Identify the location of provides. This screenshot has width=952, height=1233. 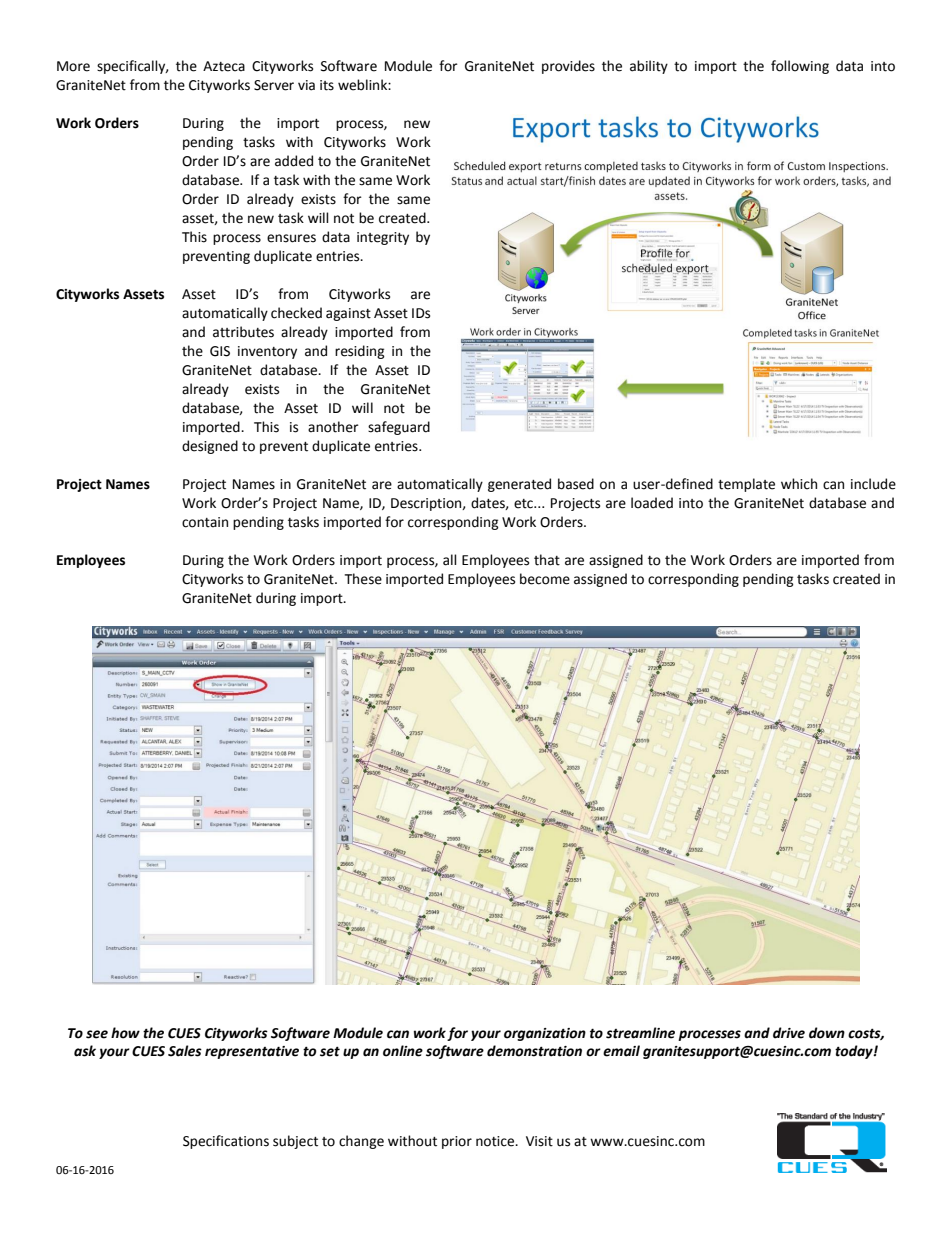
(568, 67).
